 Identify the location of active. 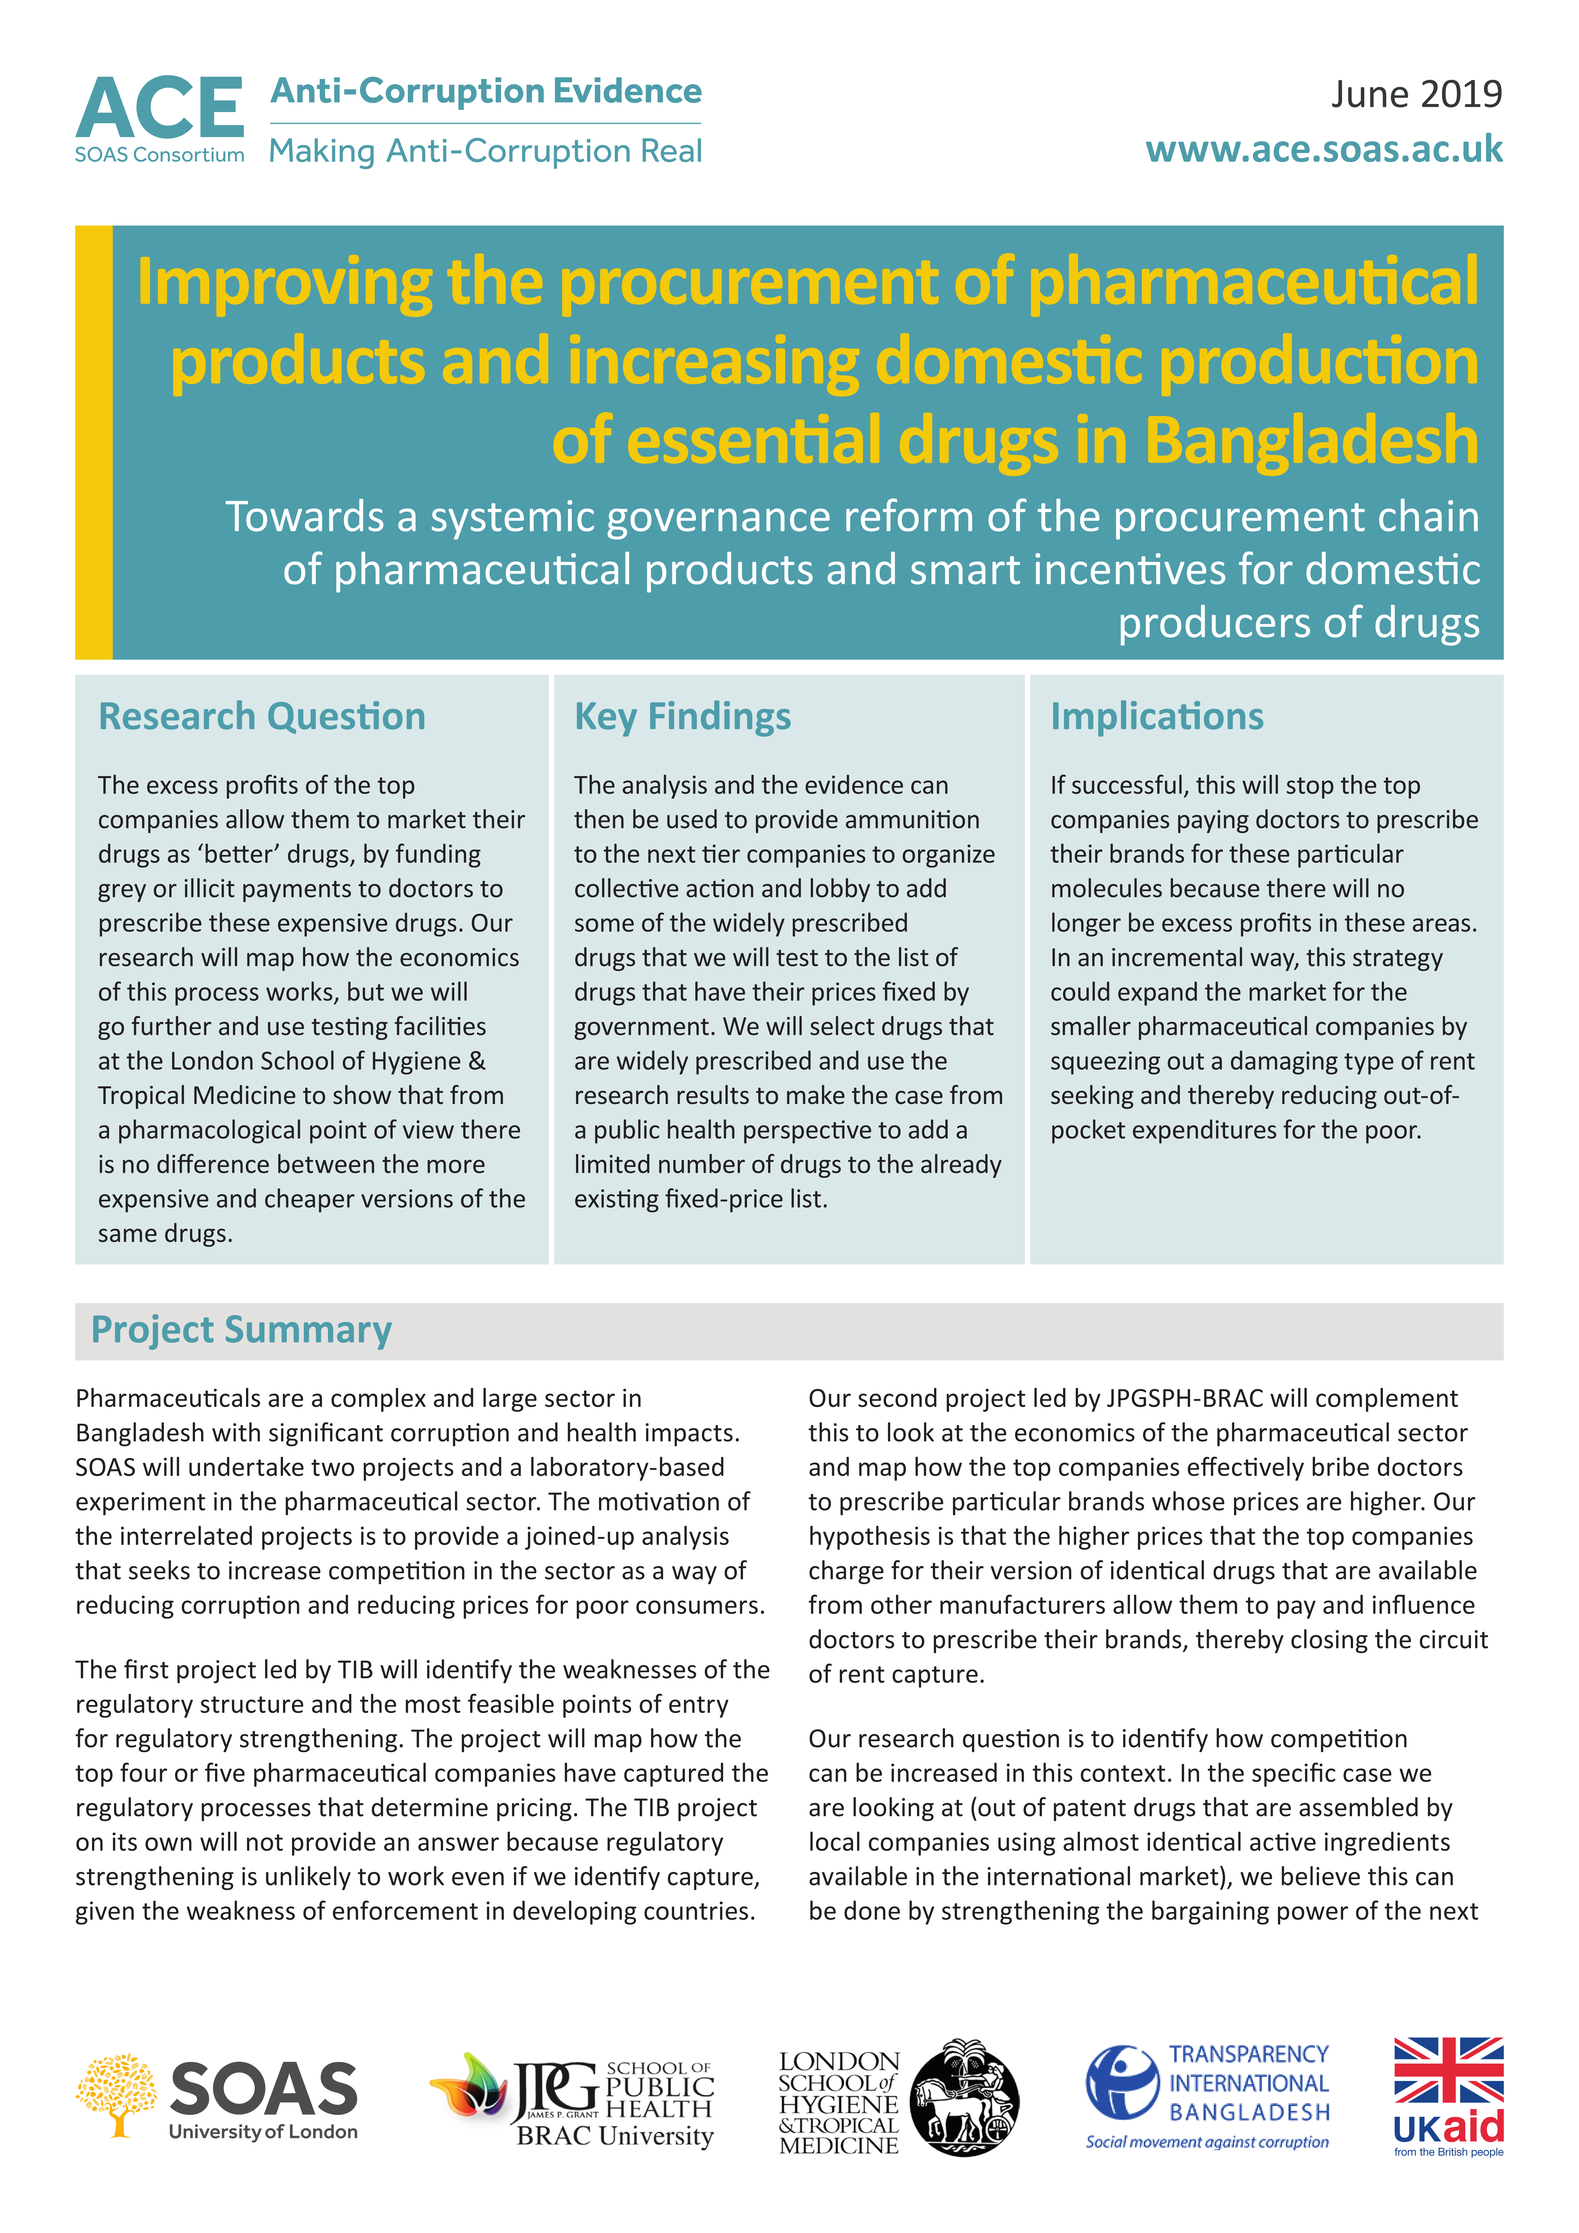
(1283, 1841).
